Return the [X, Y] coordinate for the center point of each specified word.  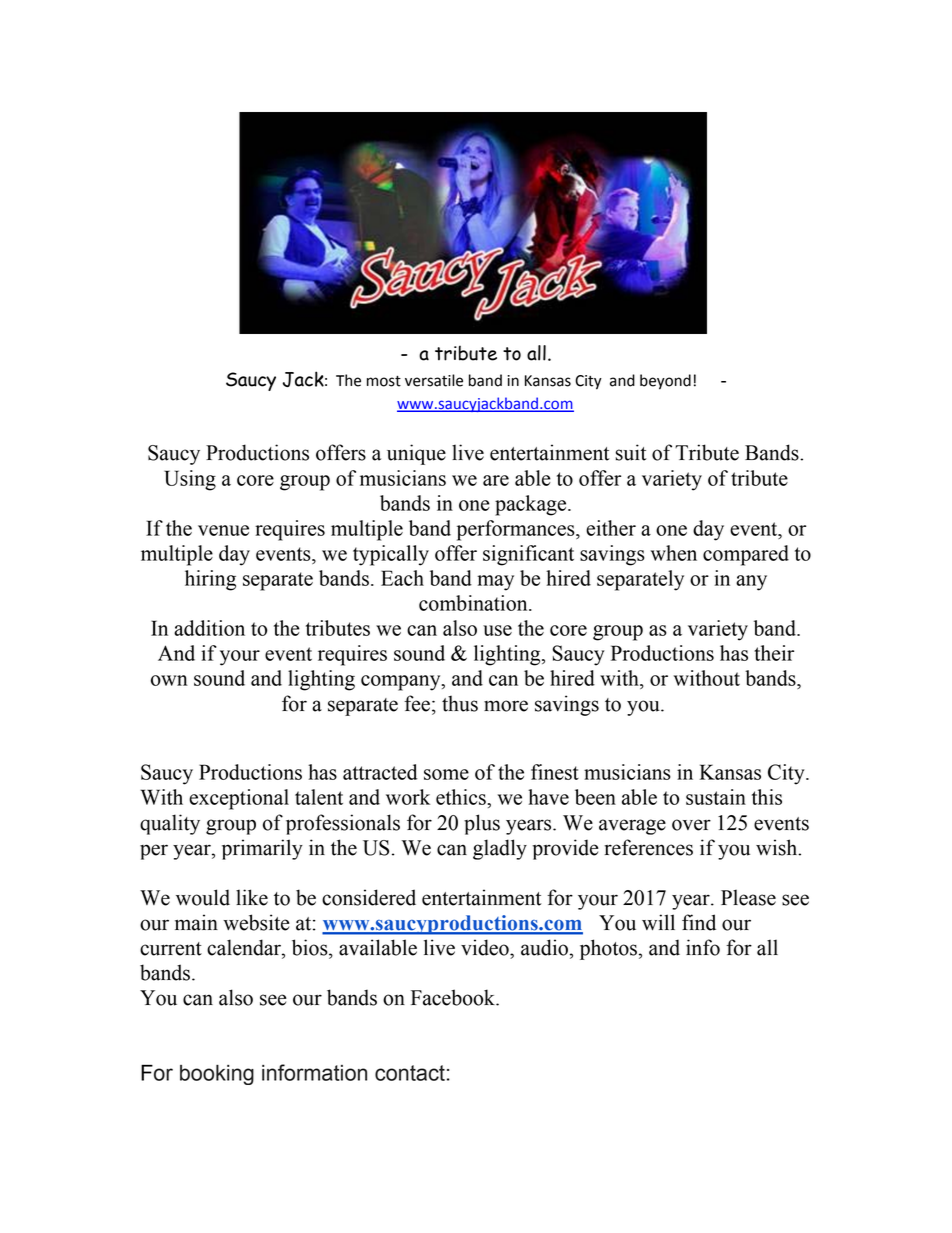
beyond [665, 382]
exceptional [239, 799]
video [486, 947]
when [674, 553]
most [384, 381]
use [497, 630]
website [256, 922]
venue [223, 530]
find [699, 922]
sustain [716, 797]
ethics [462, 797]
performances [517, 530]
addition [209, 628]
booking [217, 1075]
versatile [434, 380]
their [774, 653]
